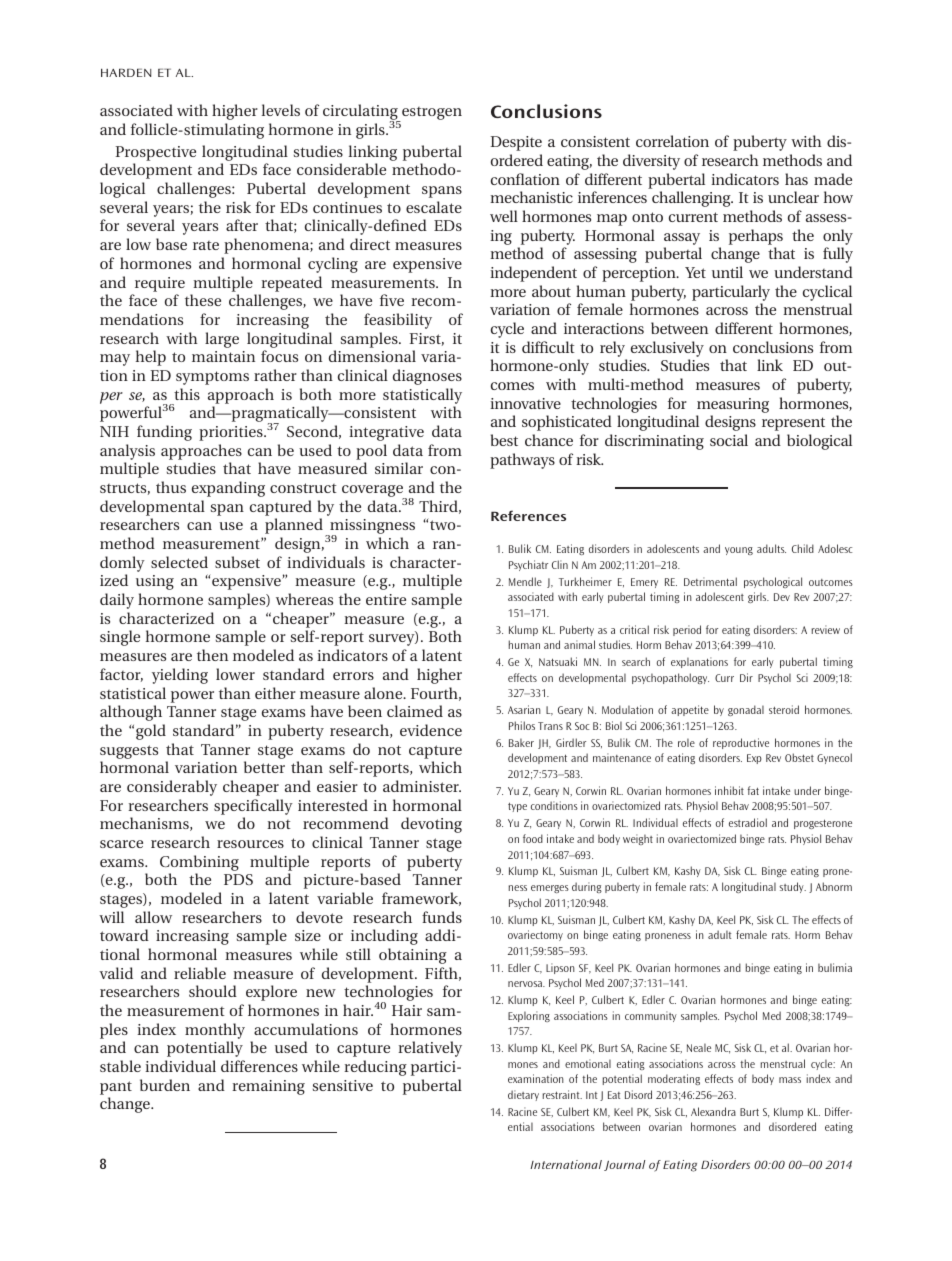 The height and width of the document is (1261, 952). Describe the element at coordinates (431, 114) in the document. I see `estrogen` at that location.
